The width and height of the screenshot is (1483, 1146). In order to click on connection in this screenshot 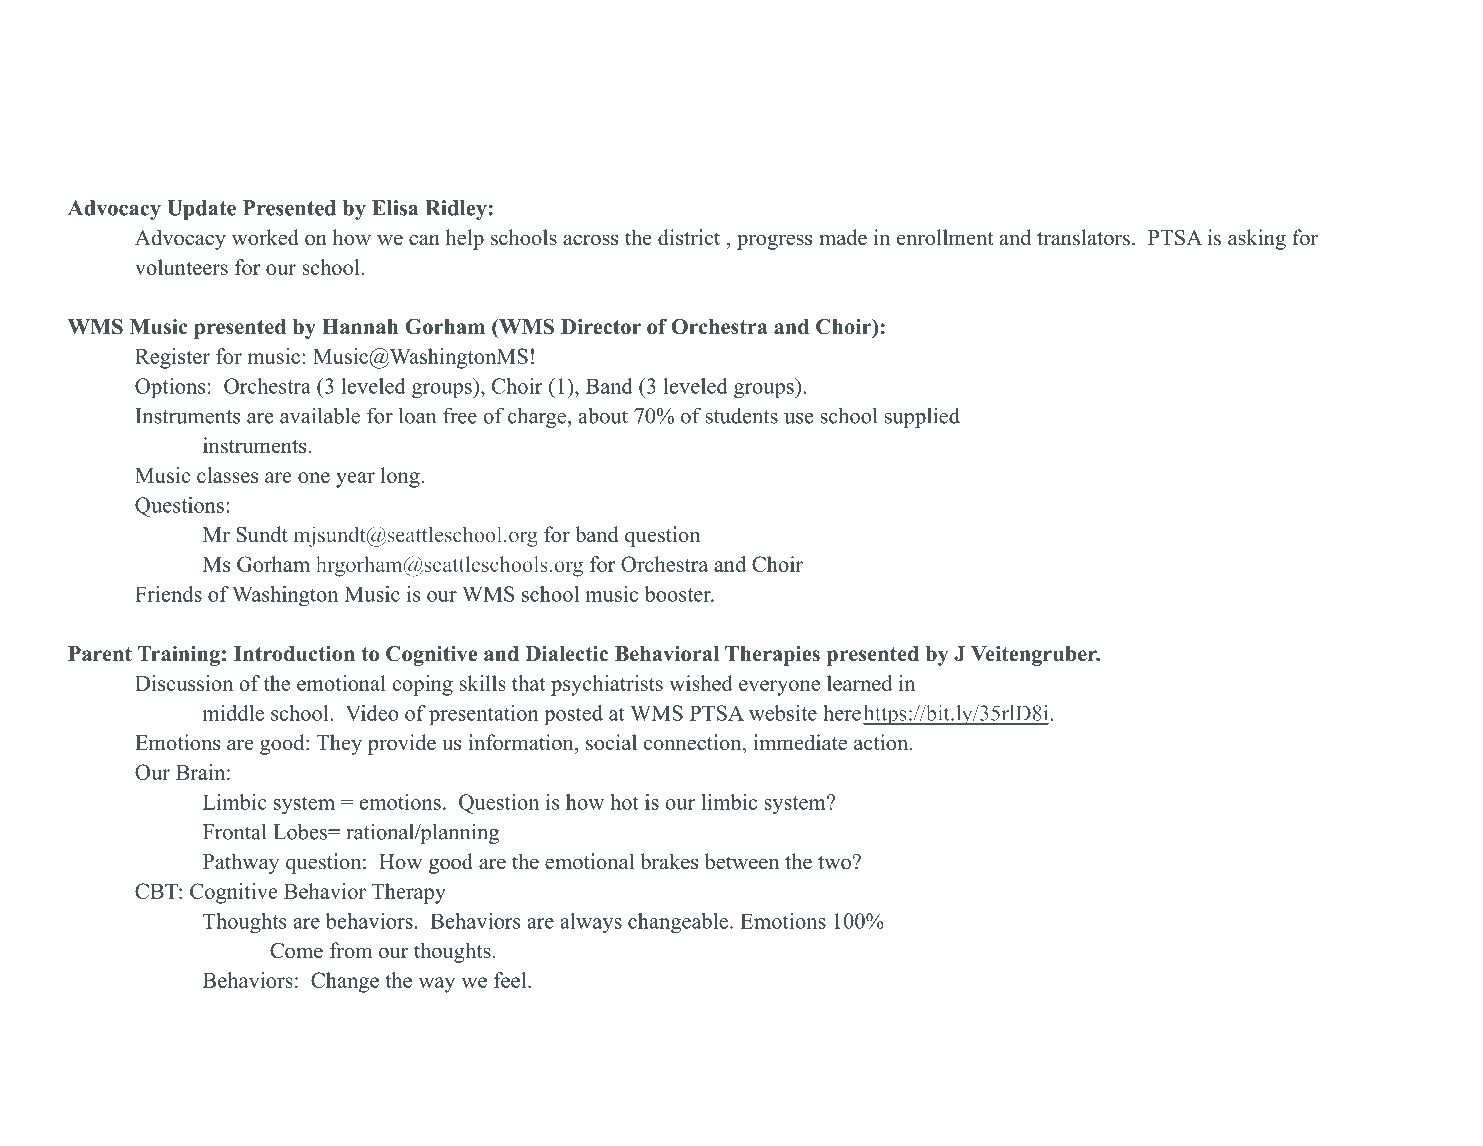, I will do `click(694, 742)`.
